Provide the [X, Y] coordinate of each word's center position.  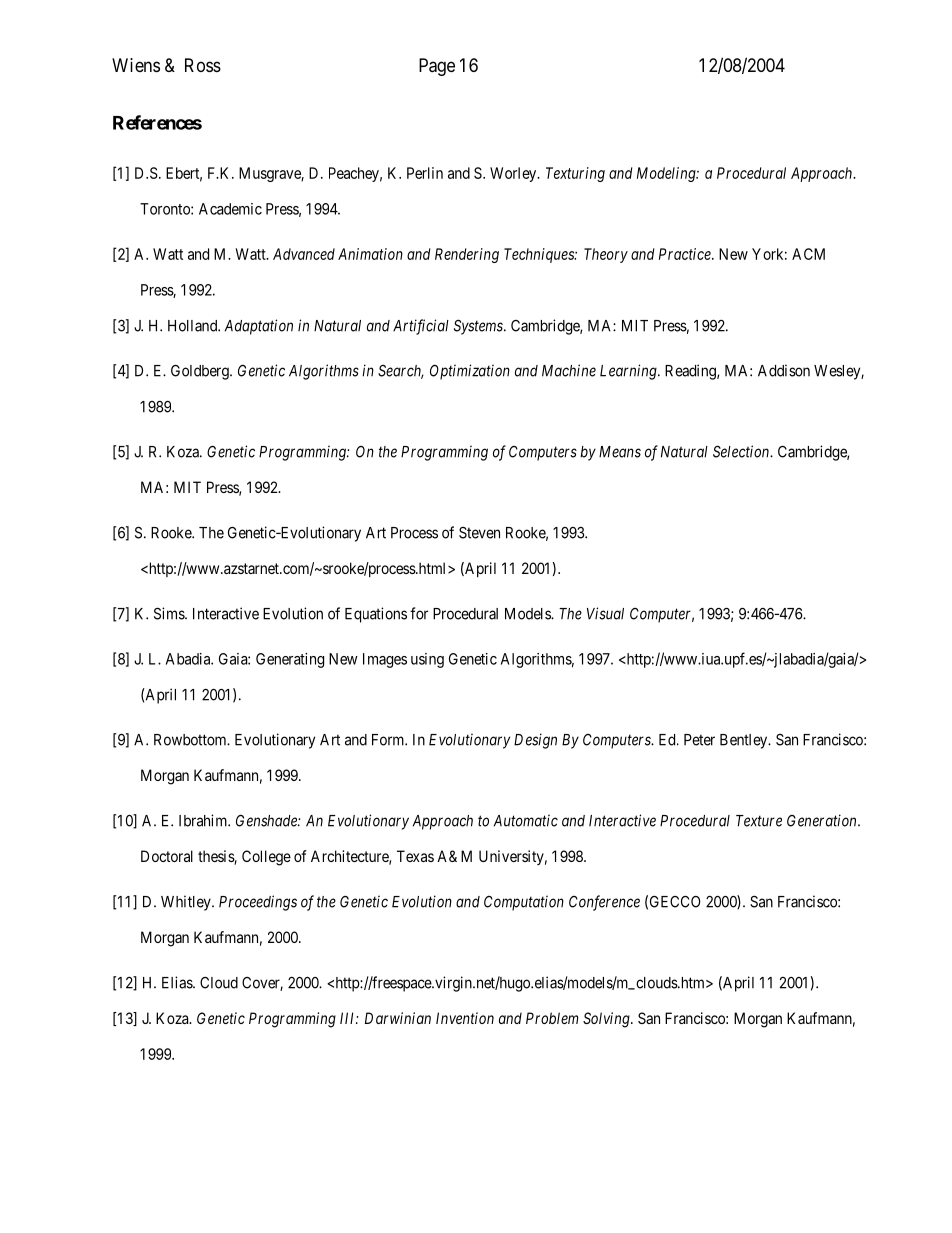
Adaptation [259, 327]
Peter [699, 740]
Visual [605, 613]
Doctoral [167, 856]
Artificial [421, 327]
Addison [784, 370]
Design [535, 741]
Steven [479, 533]
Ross [203, 65]
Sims [170, 613]
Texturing [575, 174]
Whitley [187, 903]
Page [437, 67]
